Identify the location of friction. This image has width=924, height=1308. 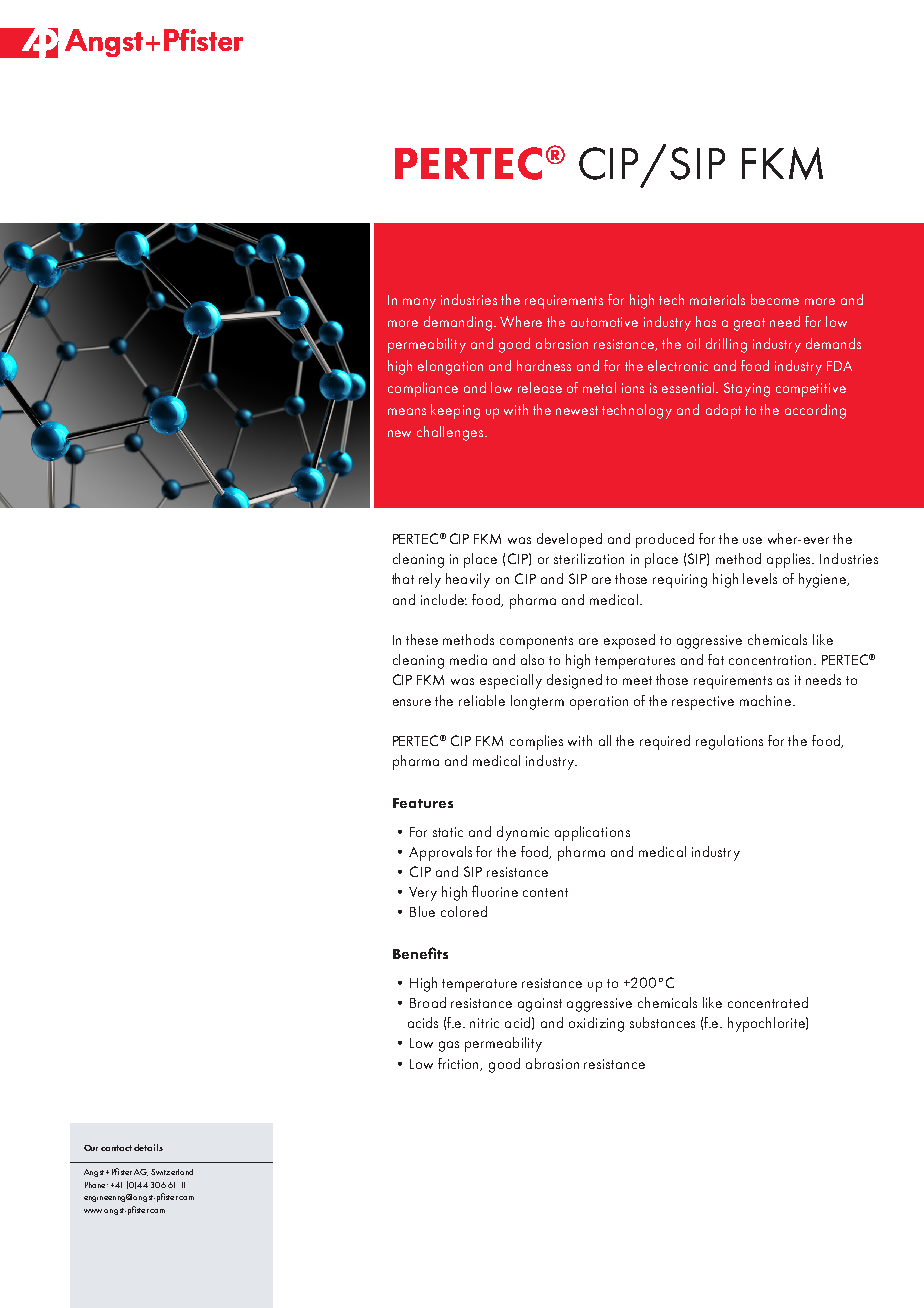
(460, 1064).
